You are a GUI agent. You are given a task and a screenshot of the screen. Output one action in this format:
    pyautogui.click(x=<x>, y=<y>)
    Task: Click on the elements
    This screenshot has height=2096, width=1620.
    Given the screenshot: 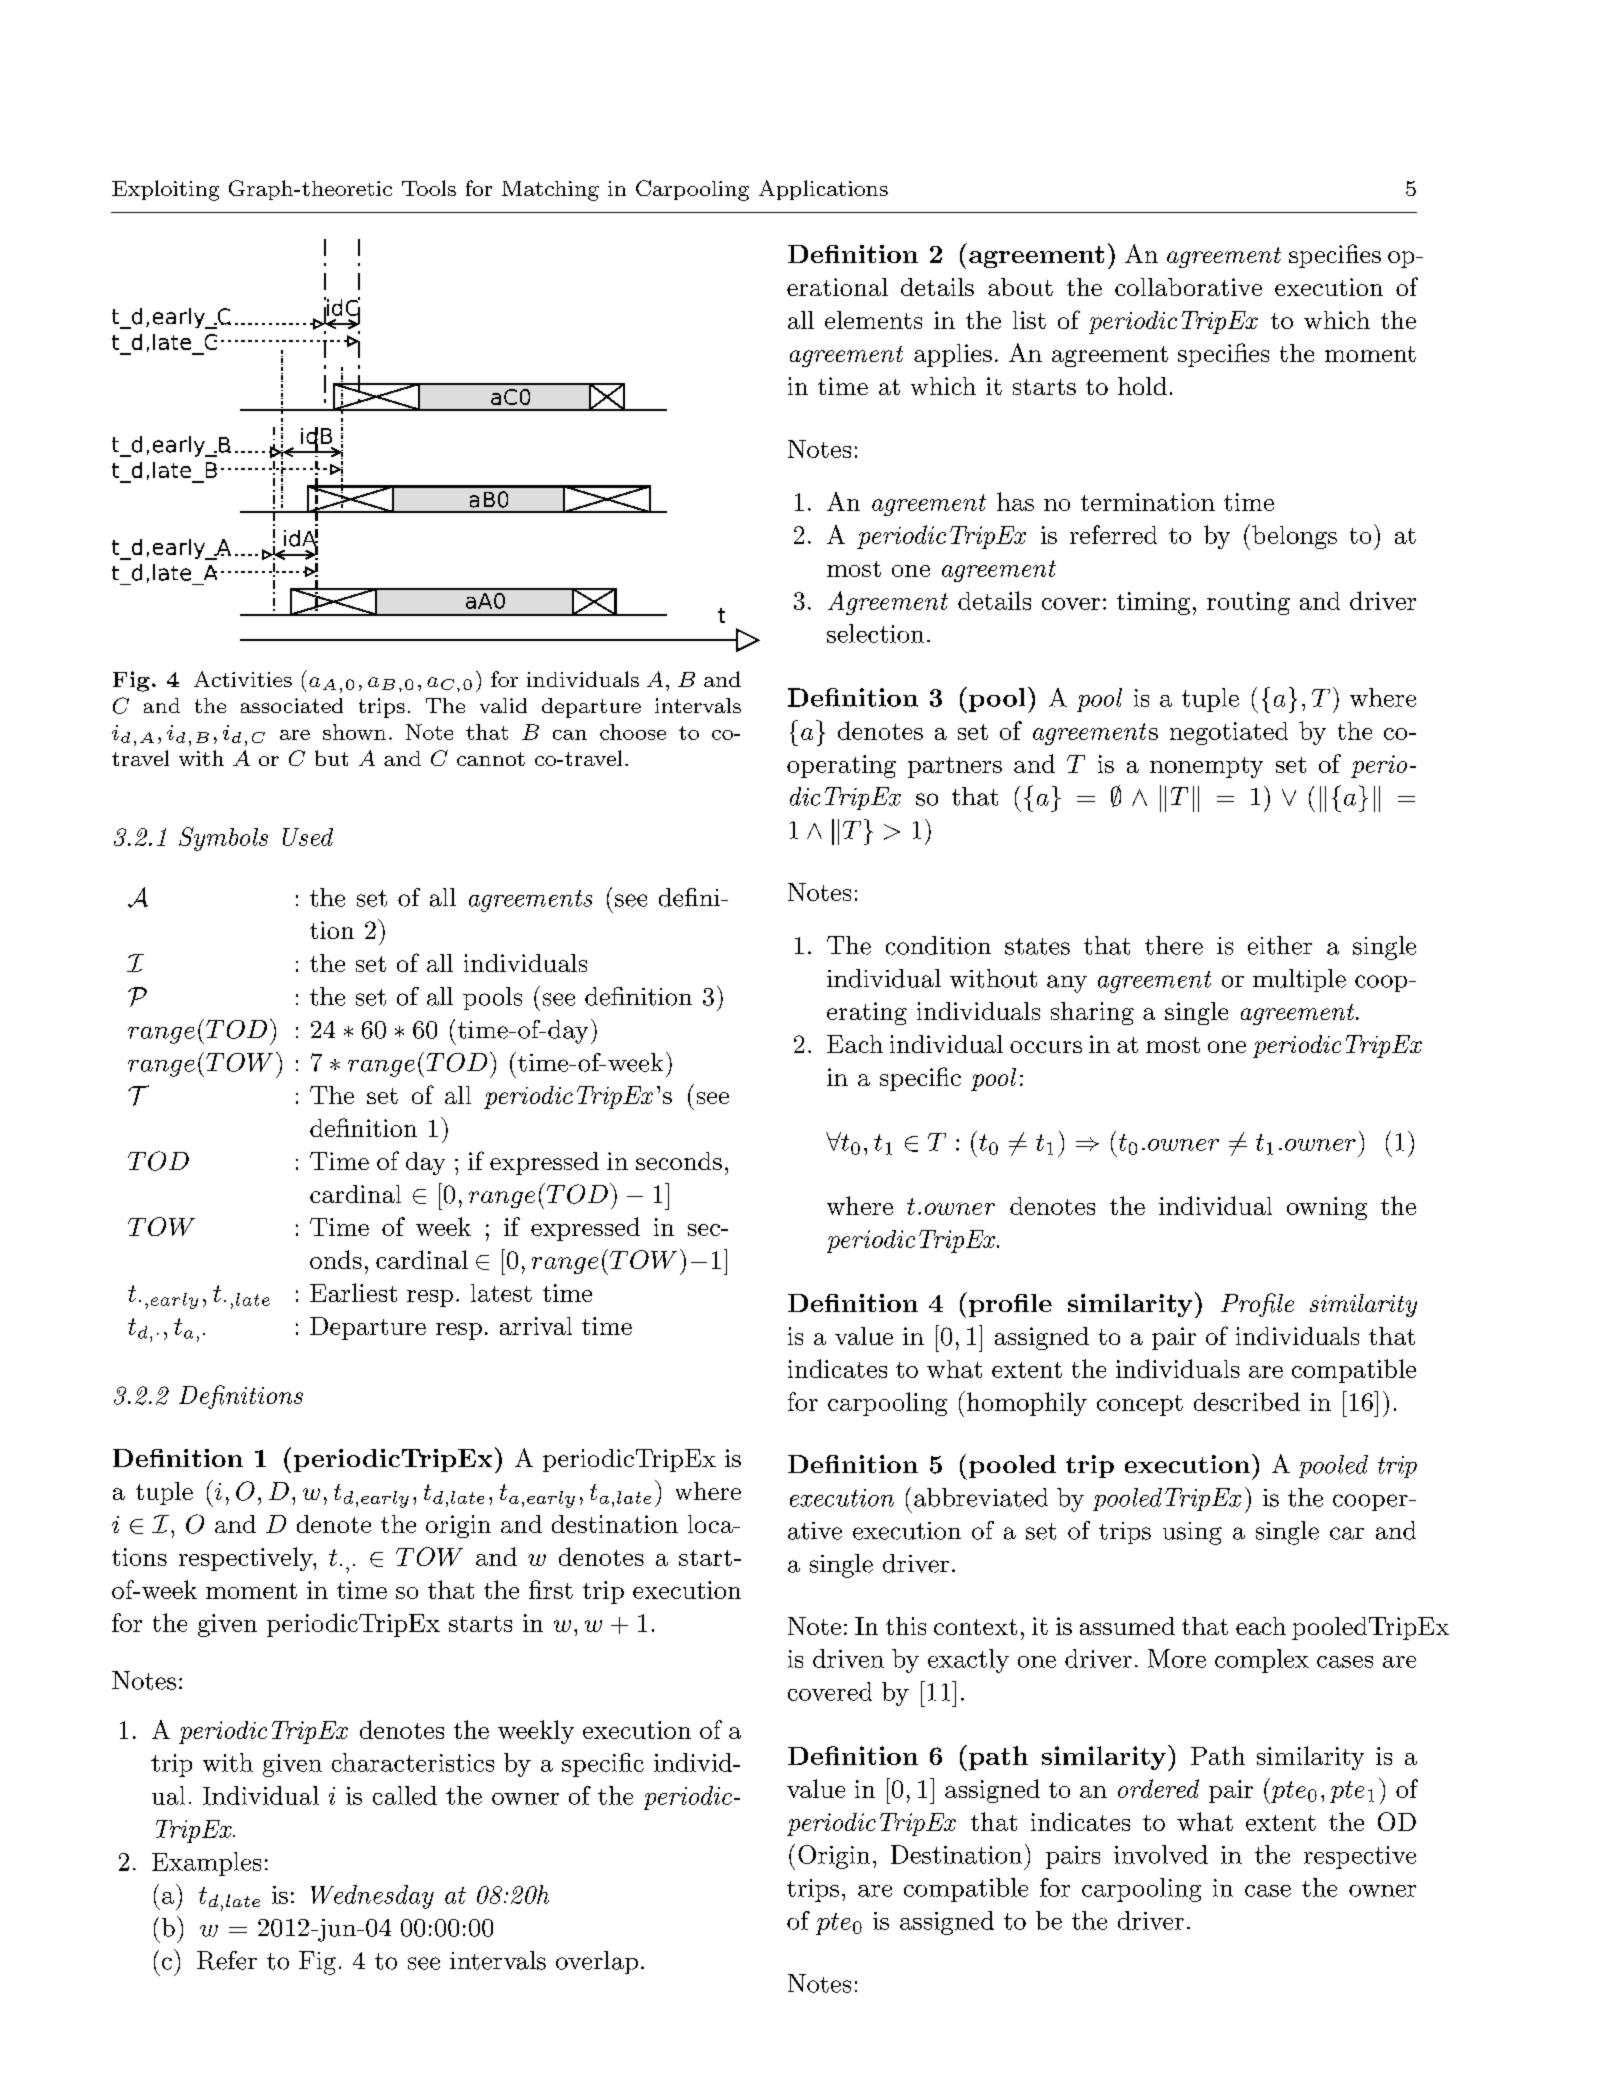 What is the action you would take?
    pyautogui.click(x=873, y=320)
